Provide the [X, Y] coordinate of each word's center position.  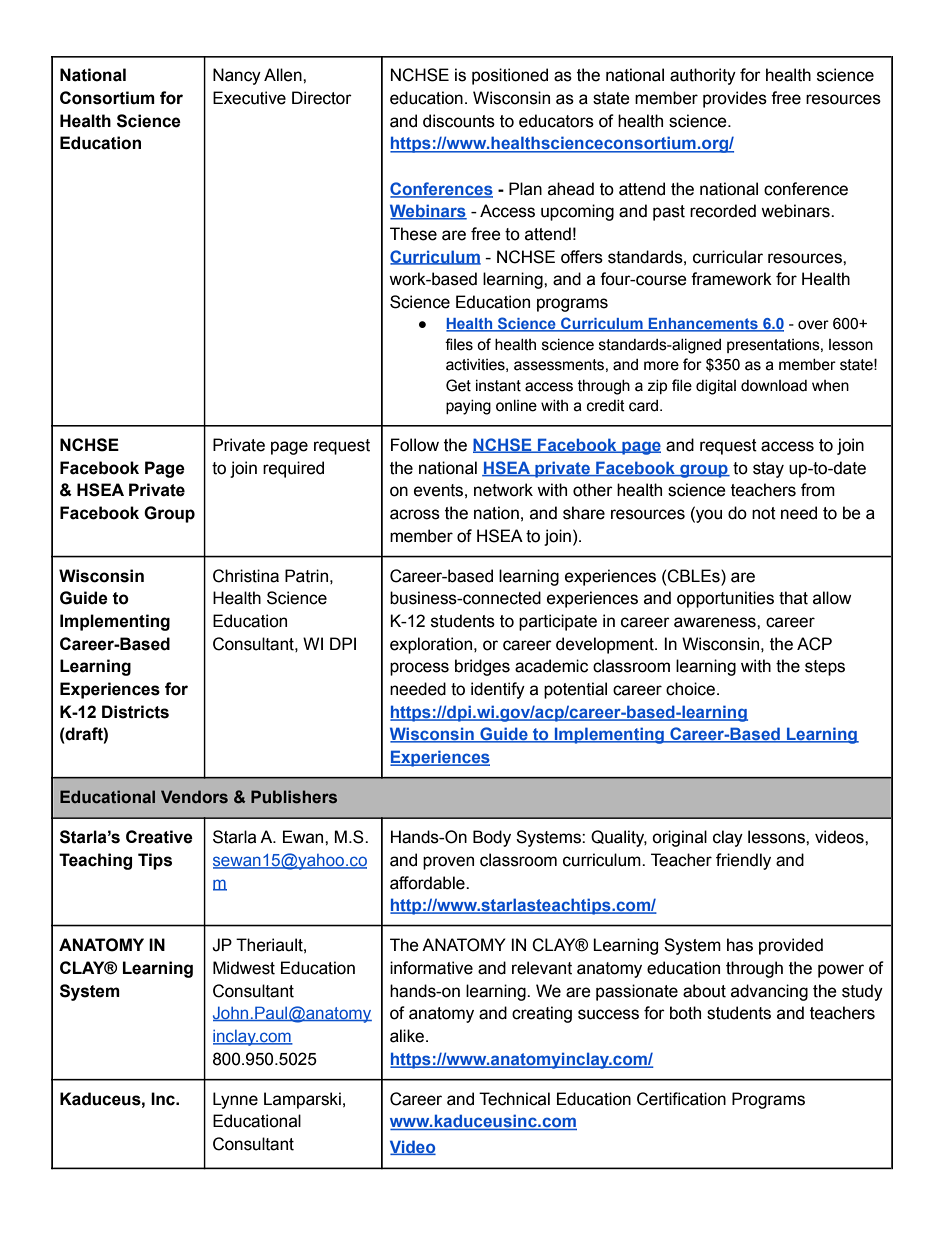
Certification [681, 1099]
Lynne [235, 1100]
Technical [514, 1099]
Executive [249, 98]
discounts [459, 121]
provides [735, 99]
